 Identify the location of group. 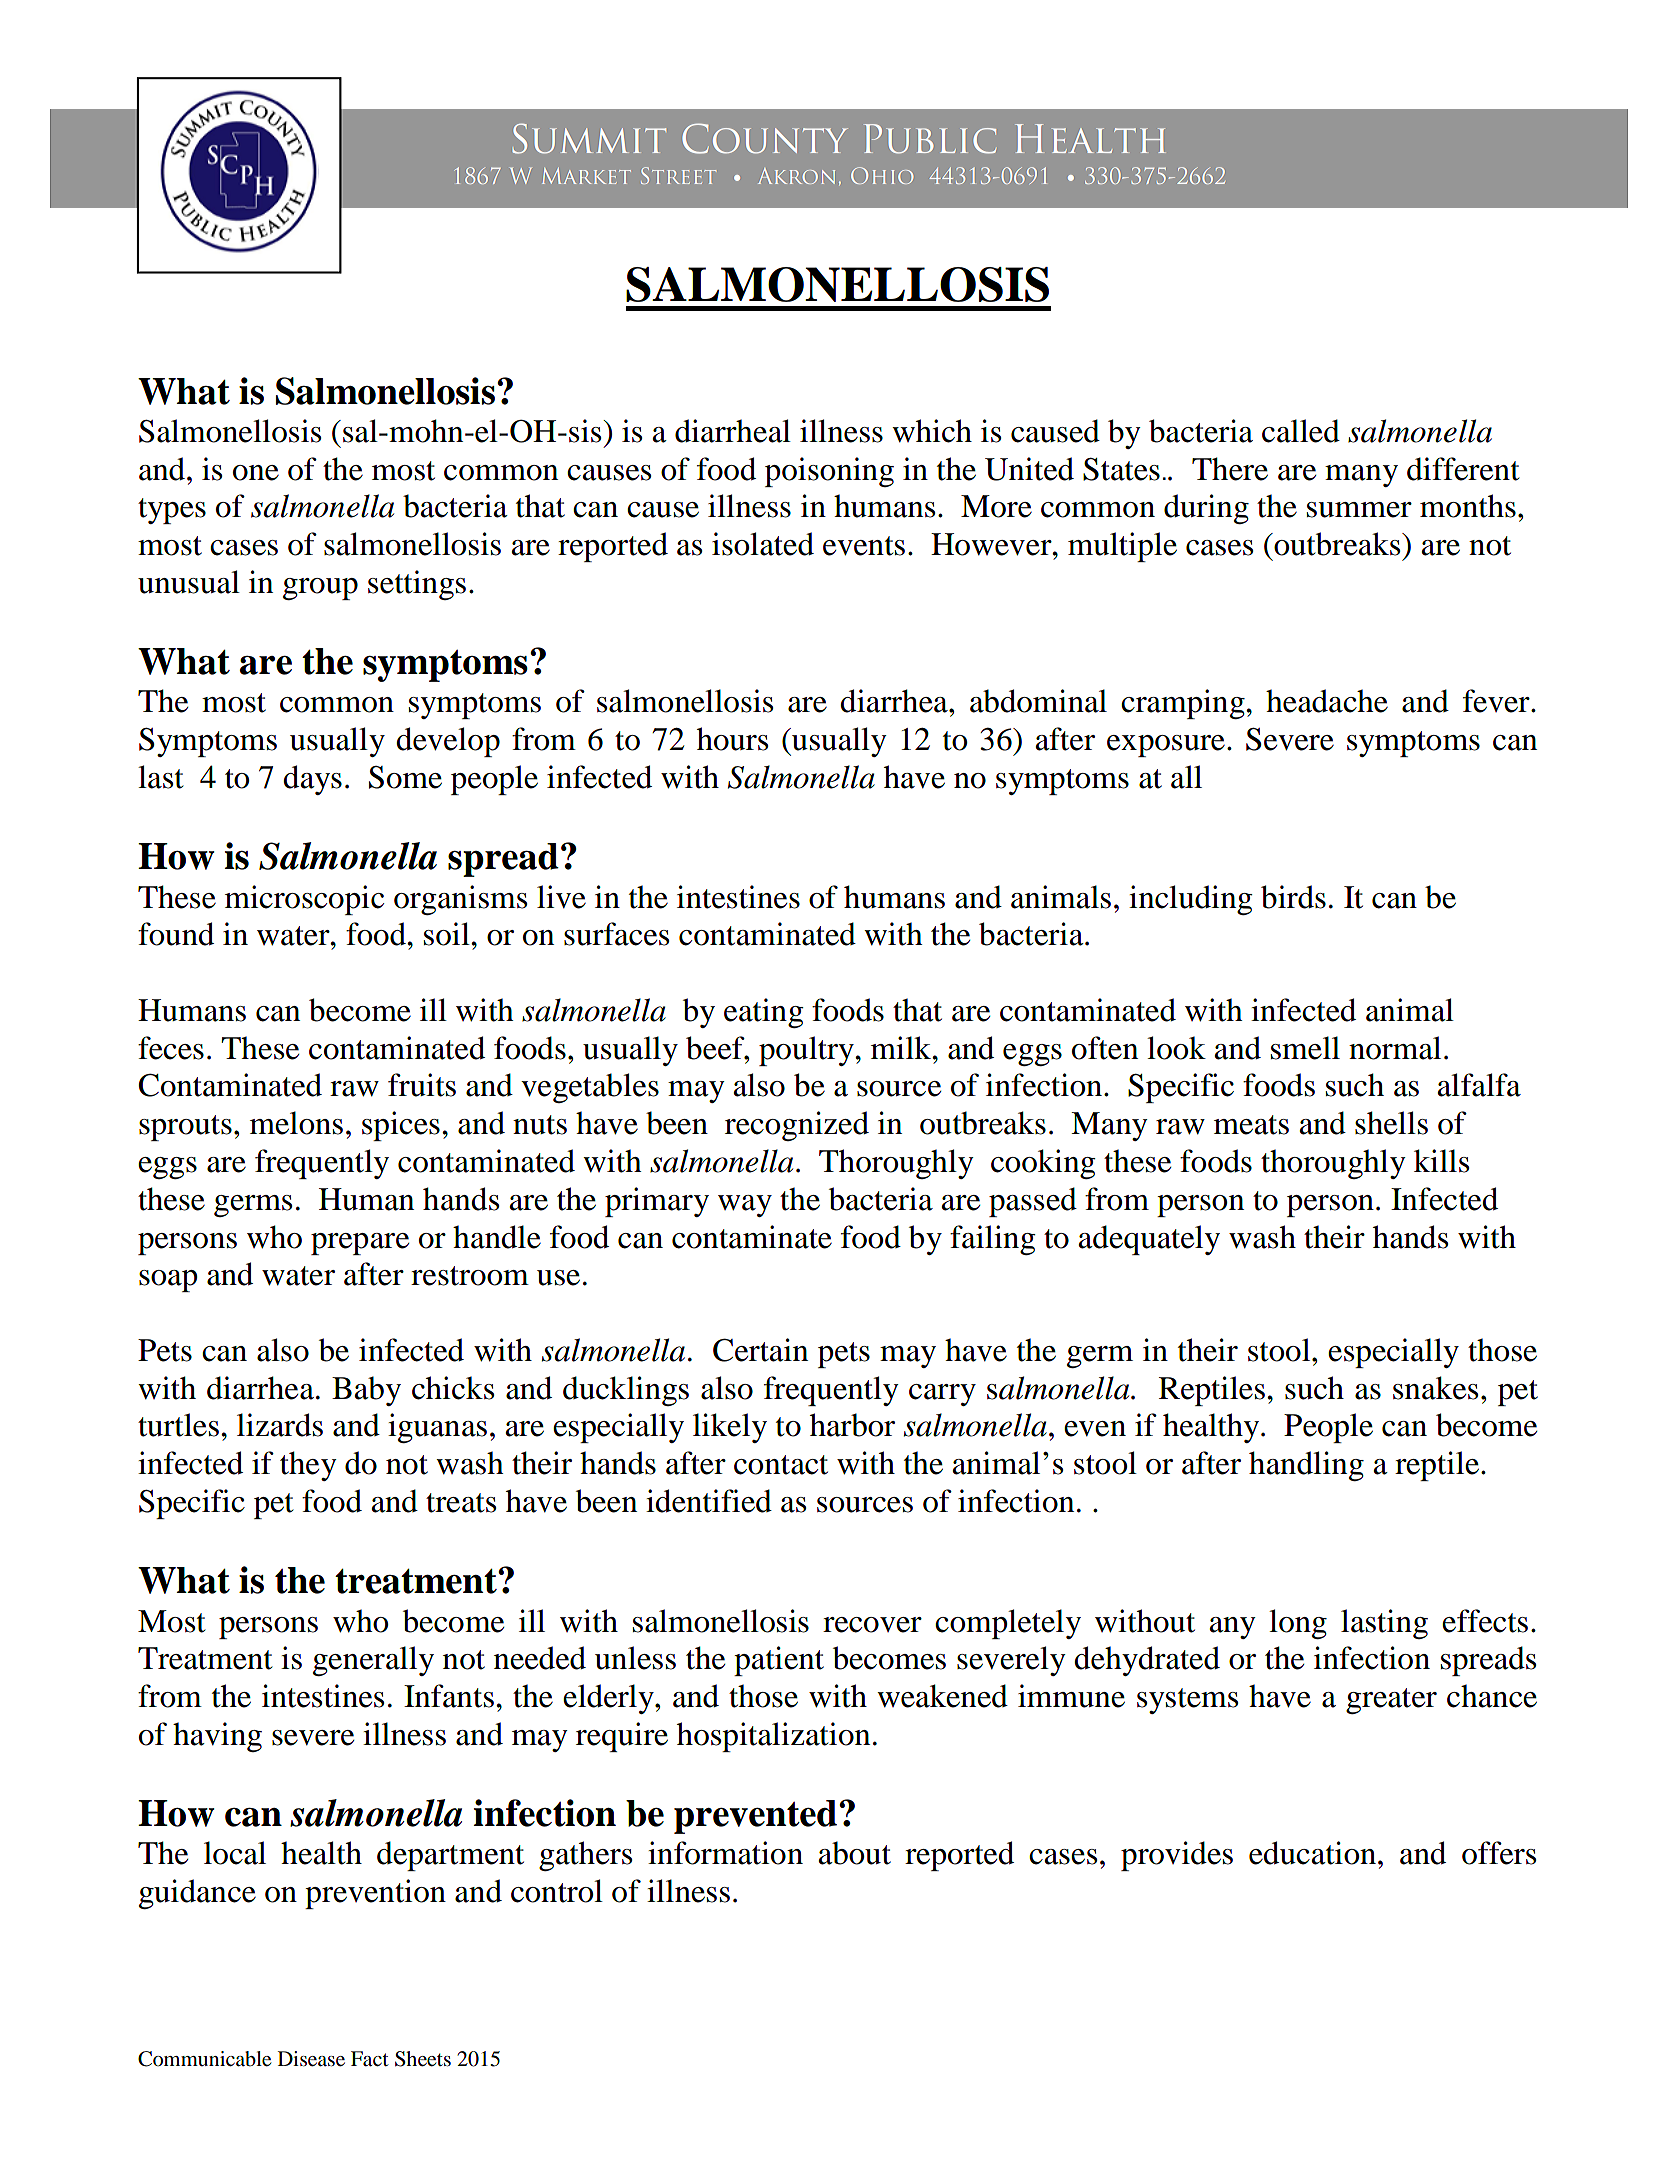
(320, 589).
